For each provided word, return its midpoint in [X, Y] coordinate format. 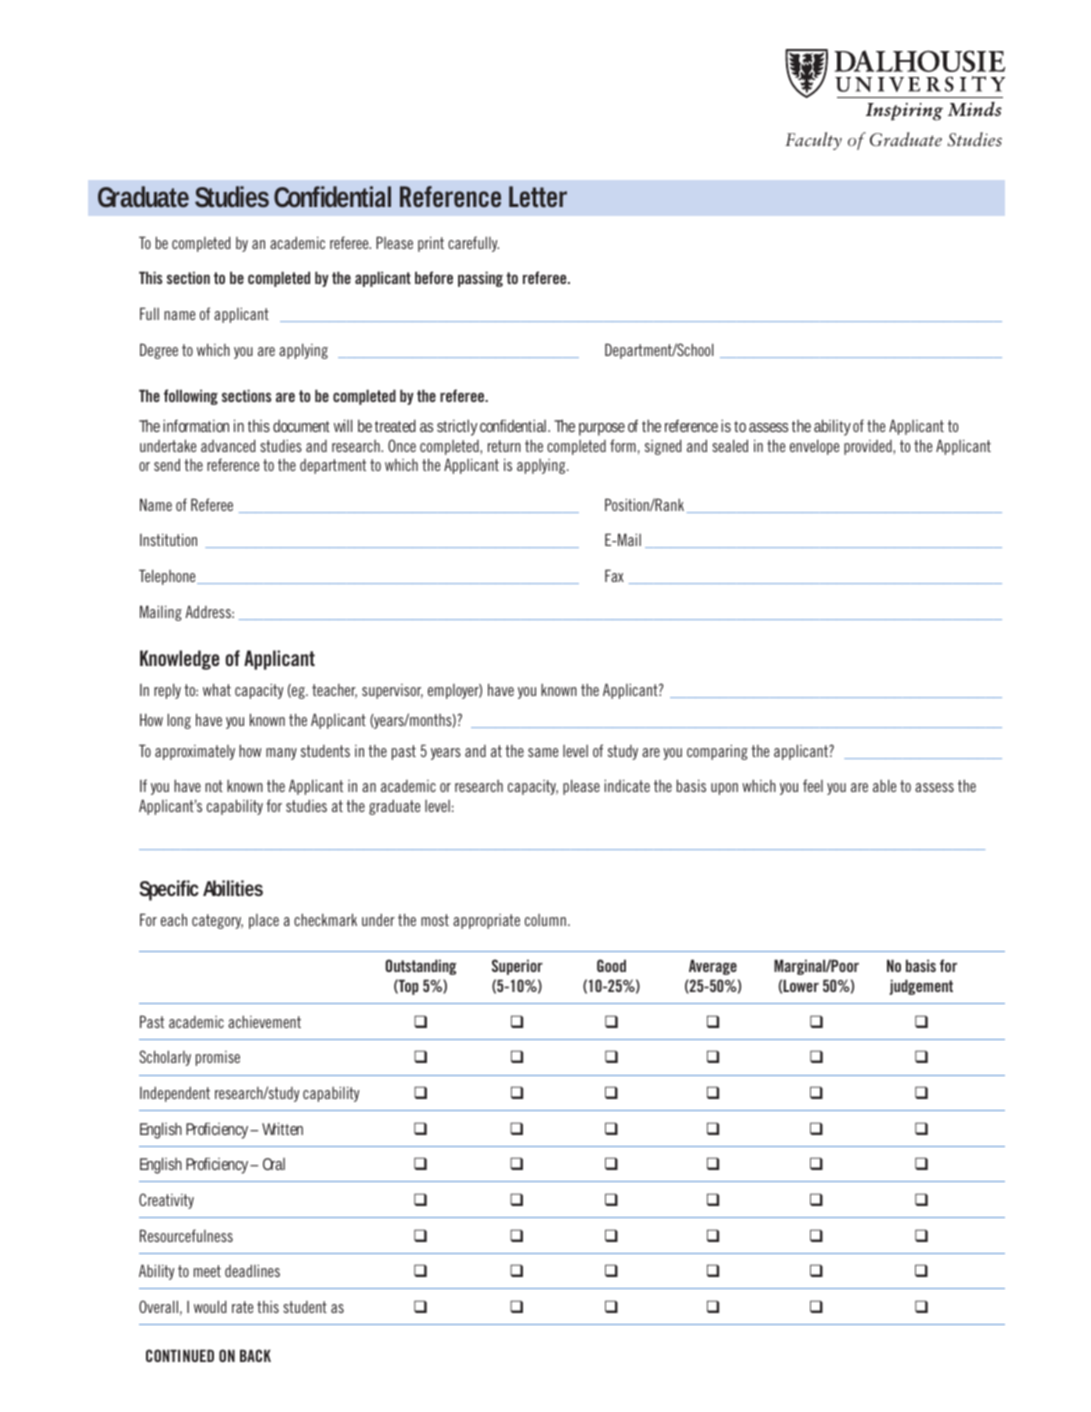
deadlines [252, 1270]
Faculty [813, 141]
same [543, 752]
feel [813, 785]
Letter [538, 197]
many [281, 754]
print [431, 244]
